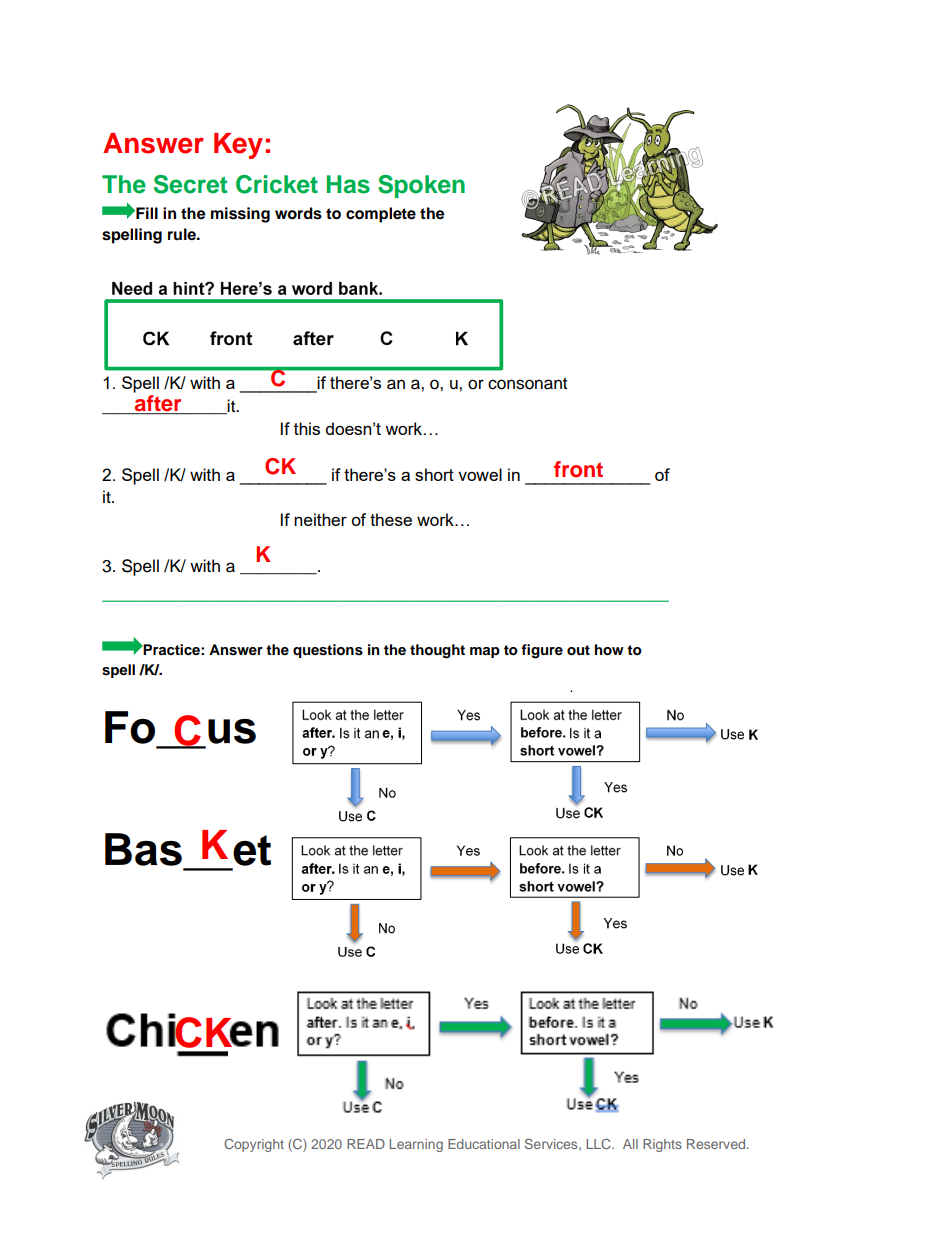 The width and height of the page is (952, 1233). I want to click on Copyright, so click(254, 1145).
